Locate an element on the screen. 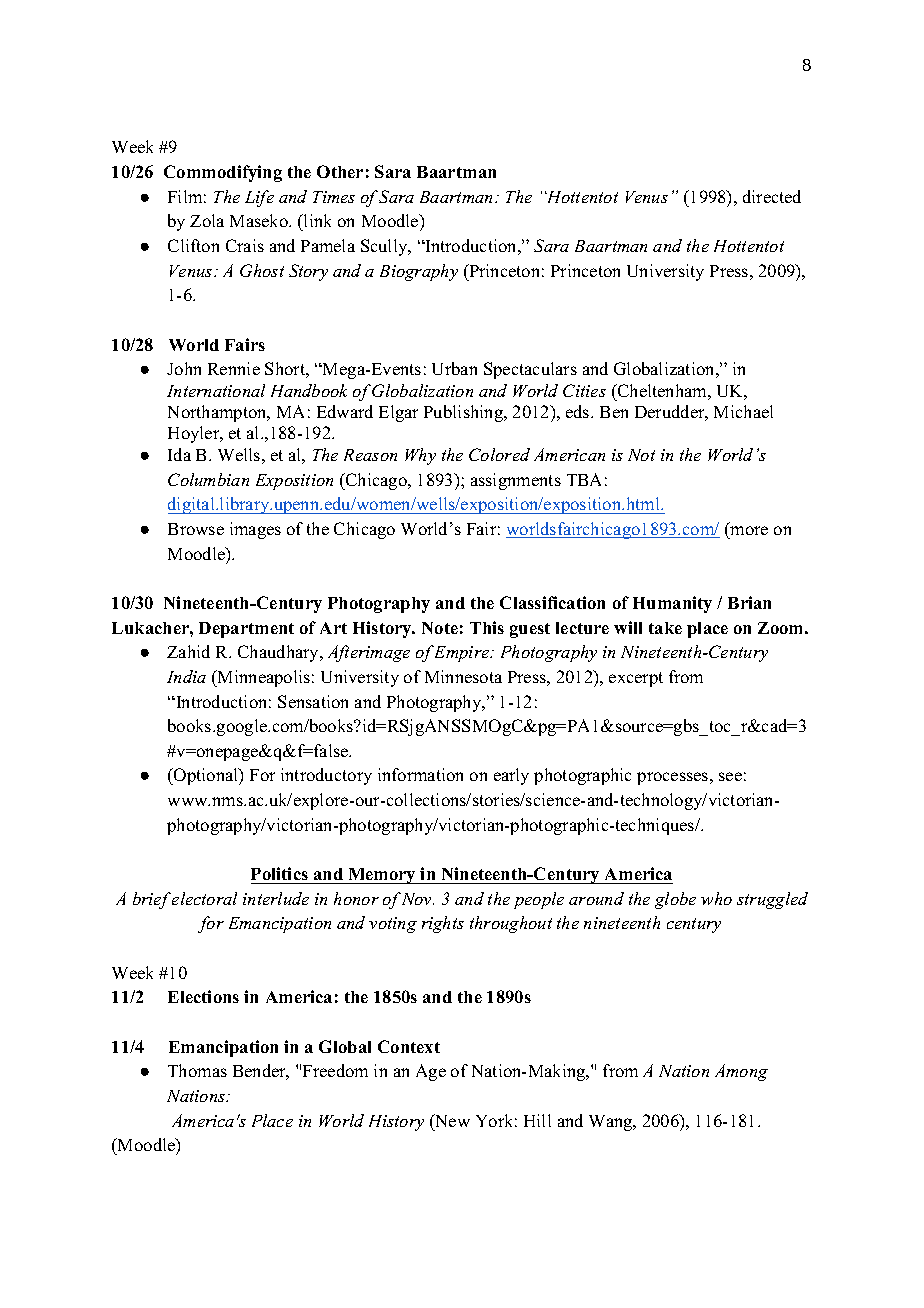 Image resolution: width=924 pixels, height=1308 pixels. Empire is located at coordinates (463, 654).
